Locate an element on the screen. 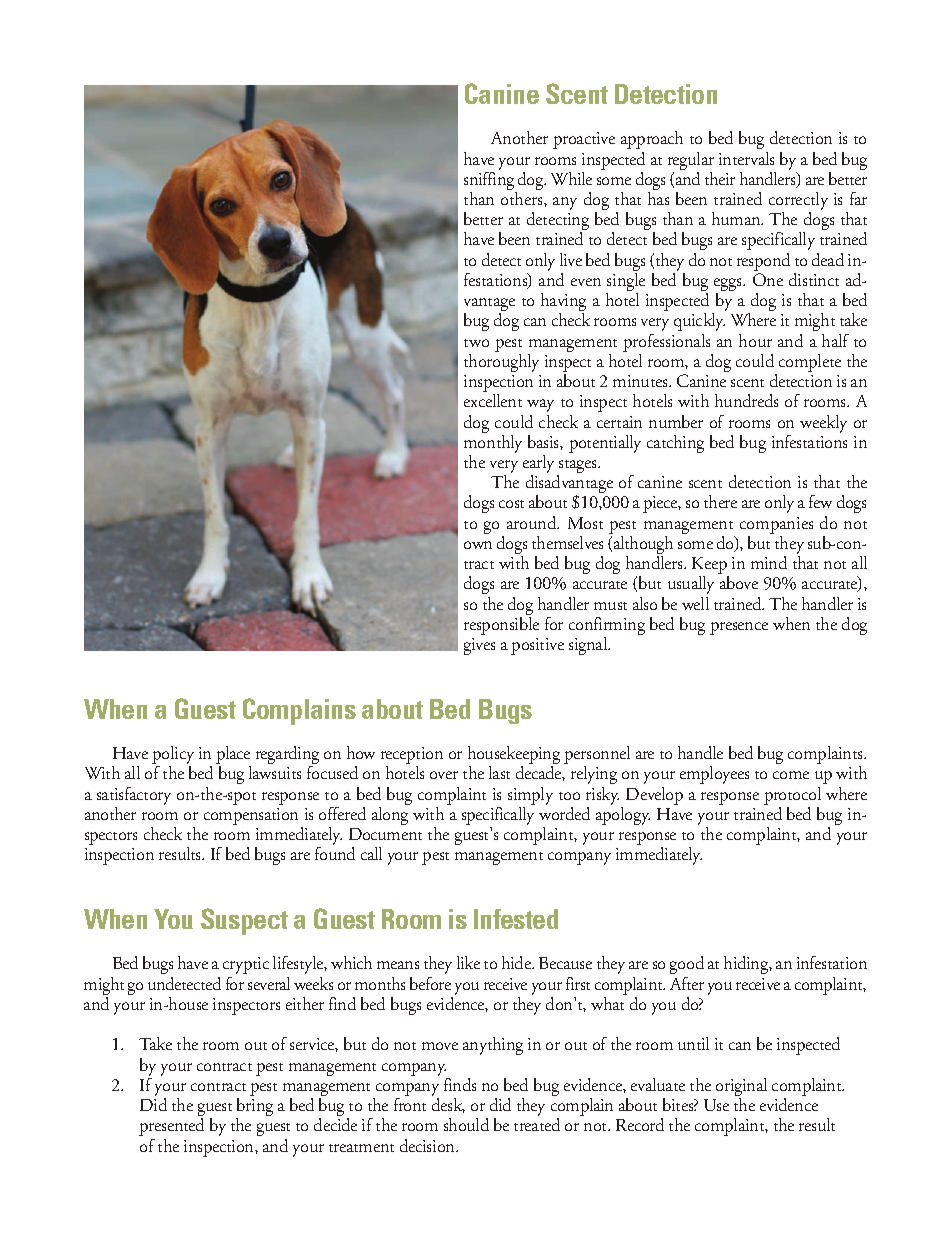  presence is located at coordinates (739, 628).
